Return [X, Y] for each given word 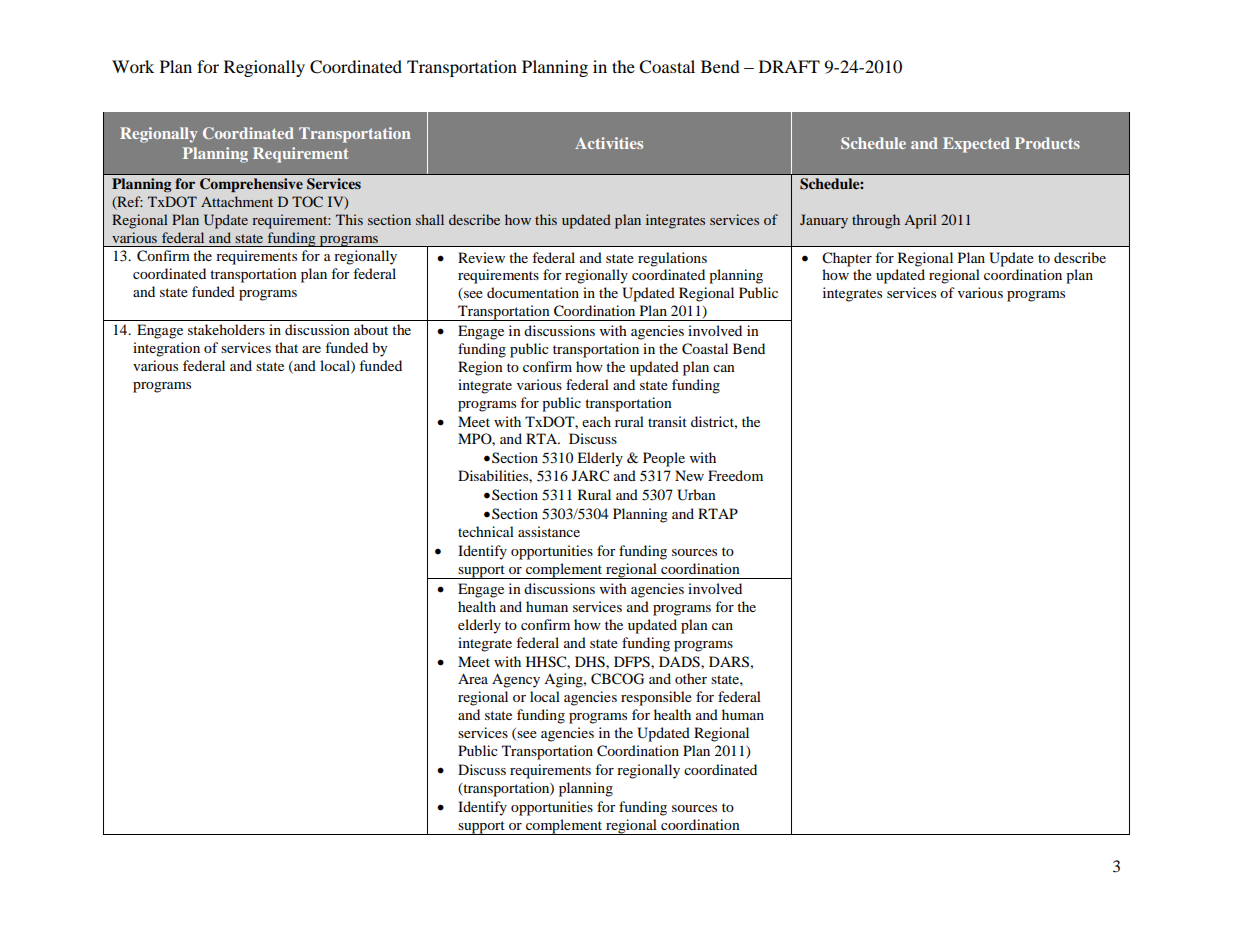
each [596, 421]
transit [667, 421]
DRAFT [789, 66]
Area [473, 678]
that [286, 347]
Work [133, 66]
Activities [609, 143]
